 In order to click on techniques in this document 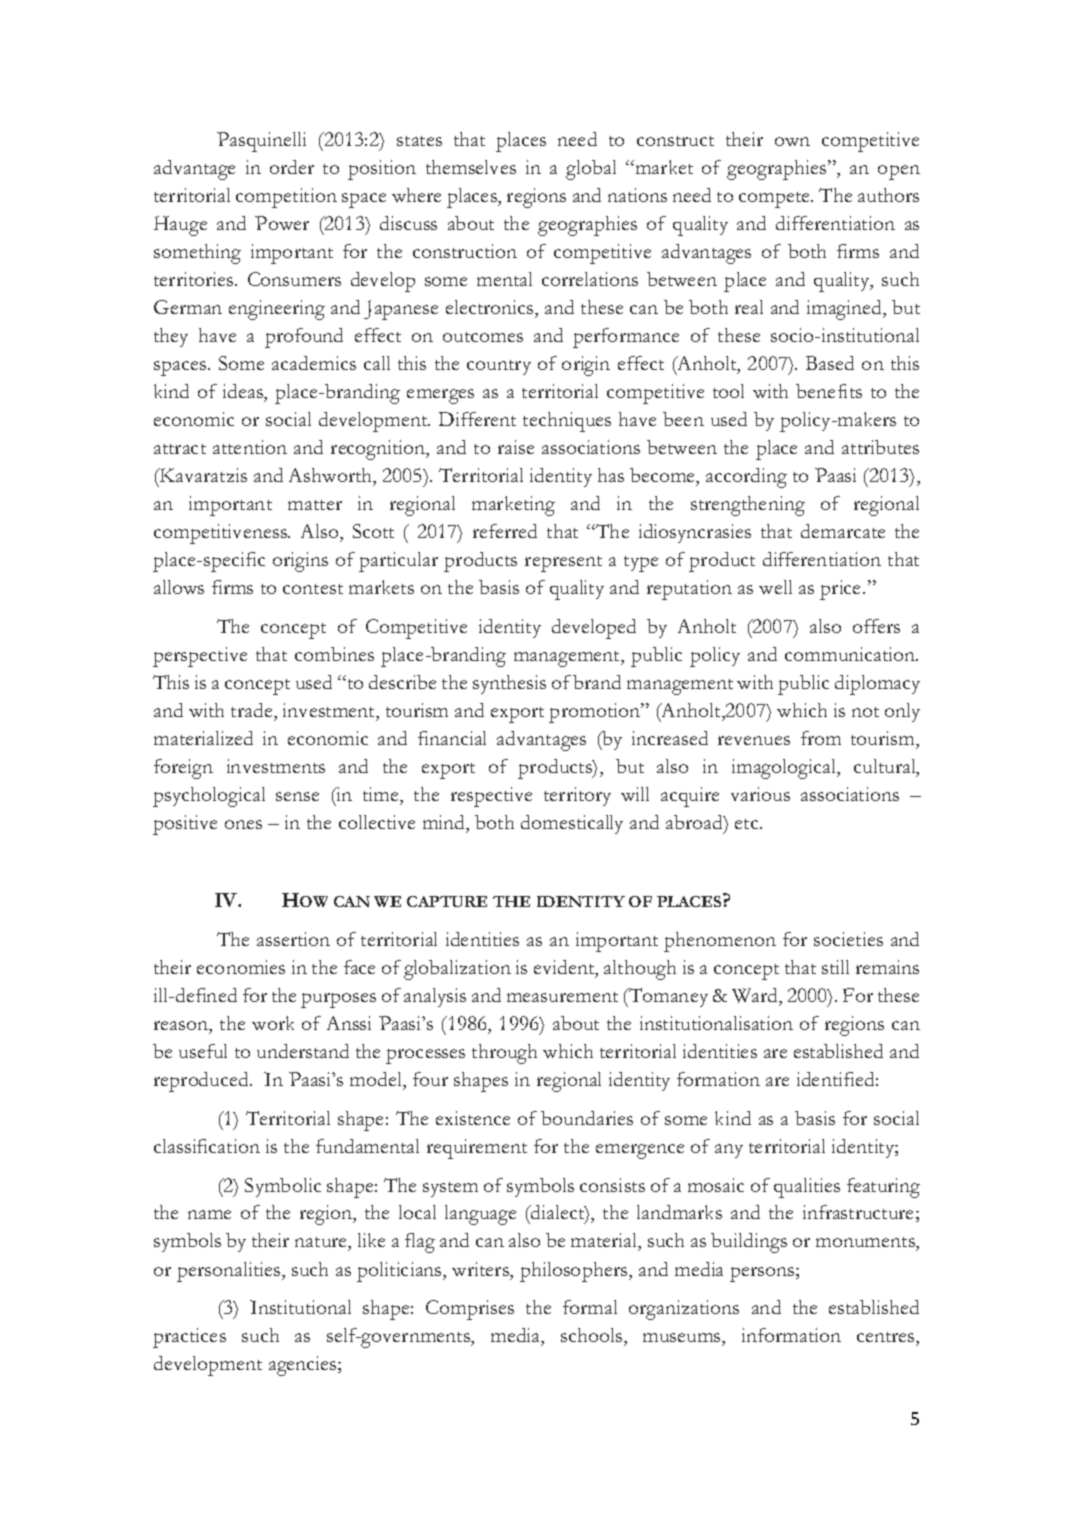, I will do `click(567, 422)`.
